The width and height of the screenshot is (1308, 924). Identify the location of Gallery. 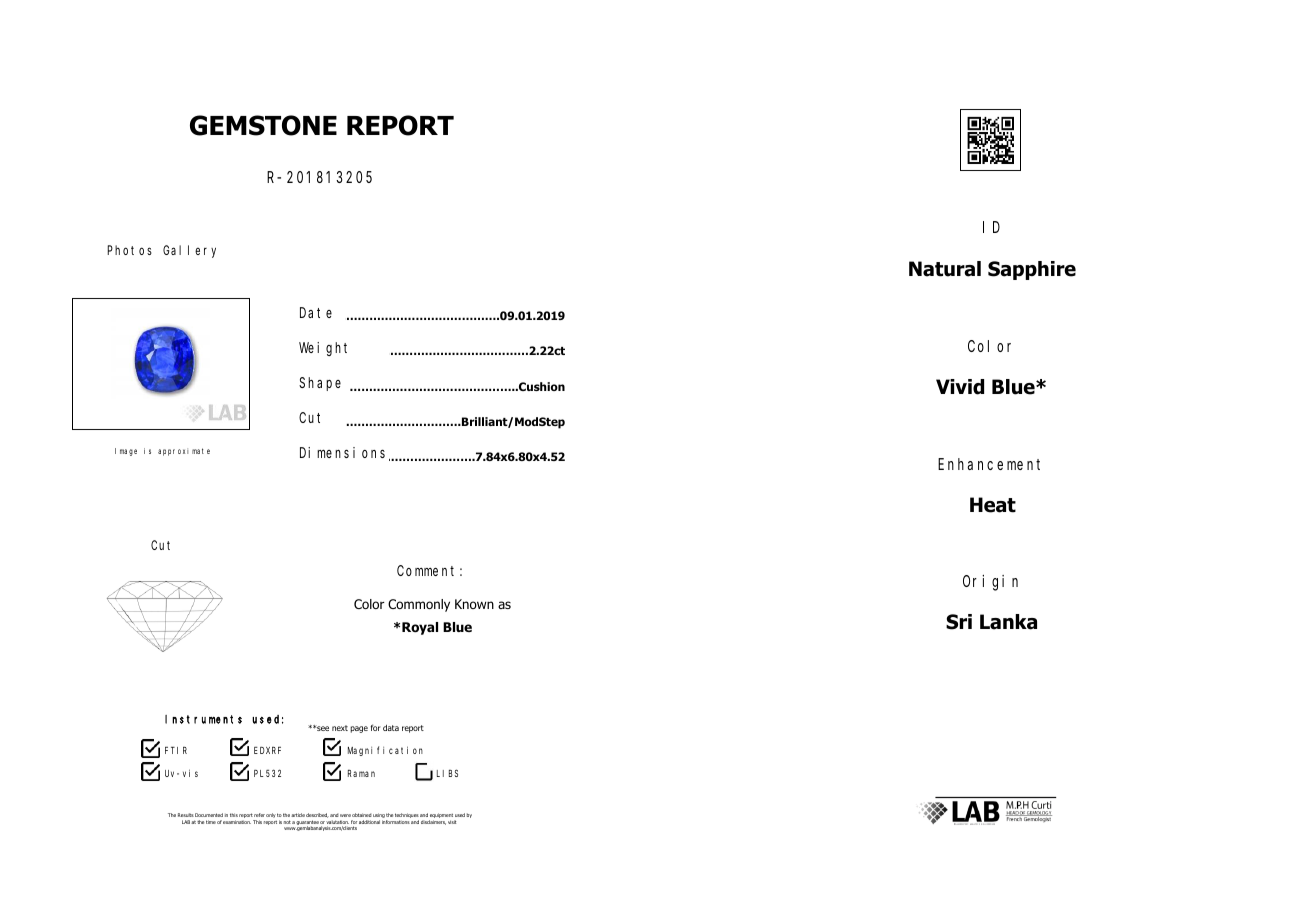
(189, 251).
